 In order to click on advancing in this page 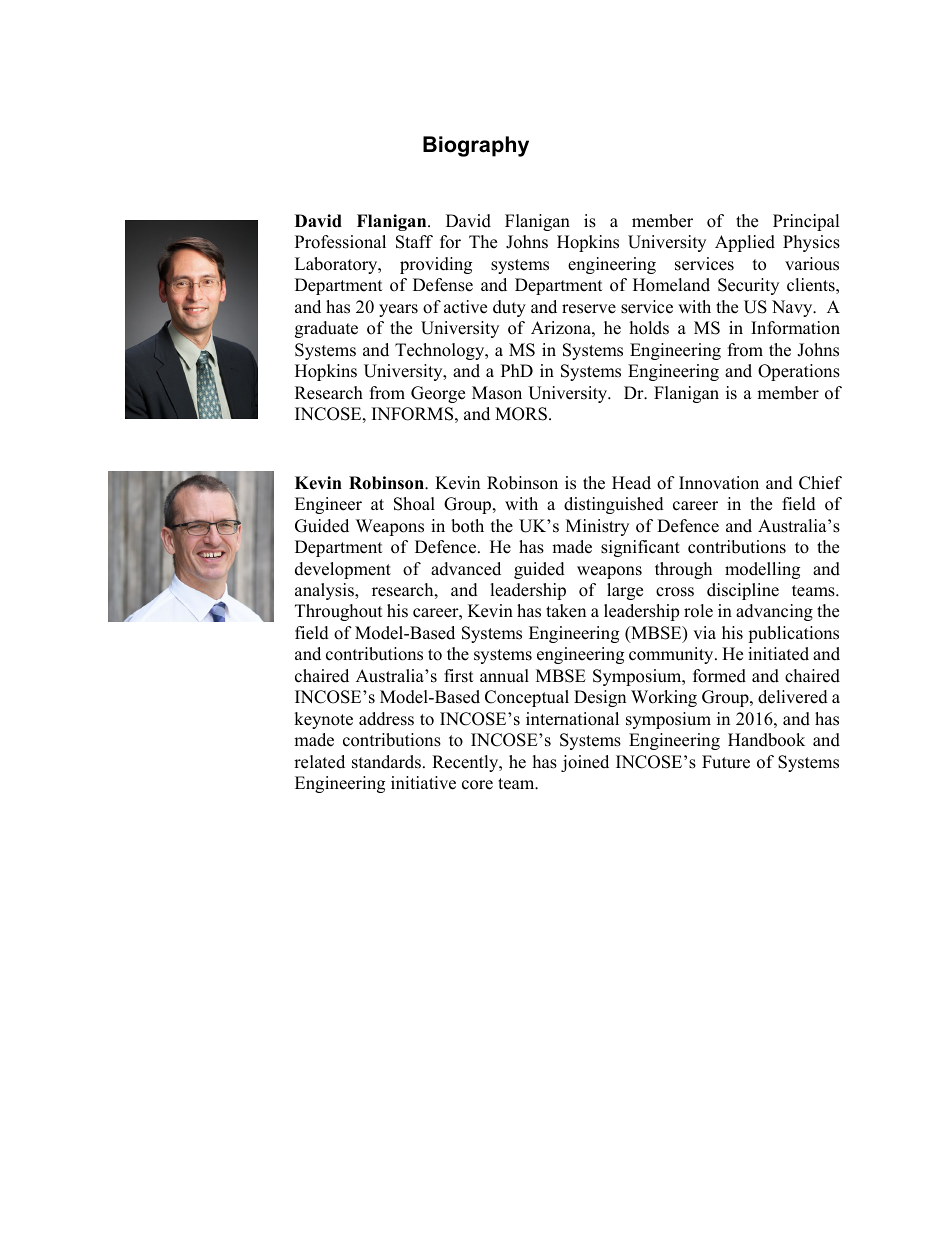, I will do `click(774, 612)`.
